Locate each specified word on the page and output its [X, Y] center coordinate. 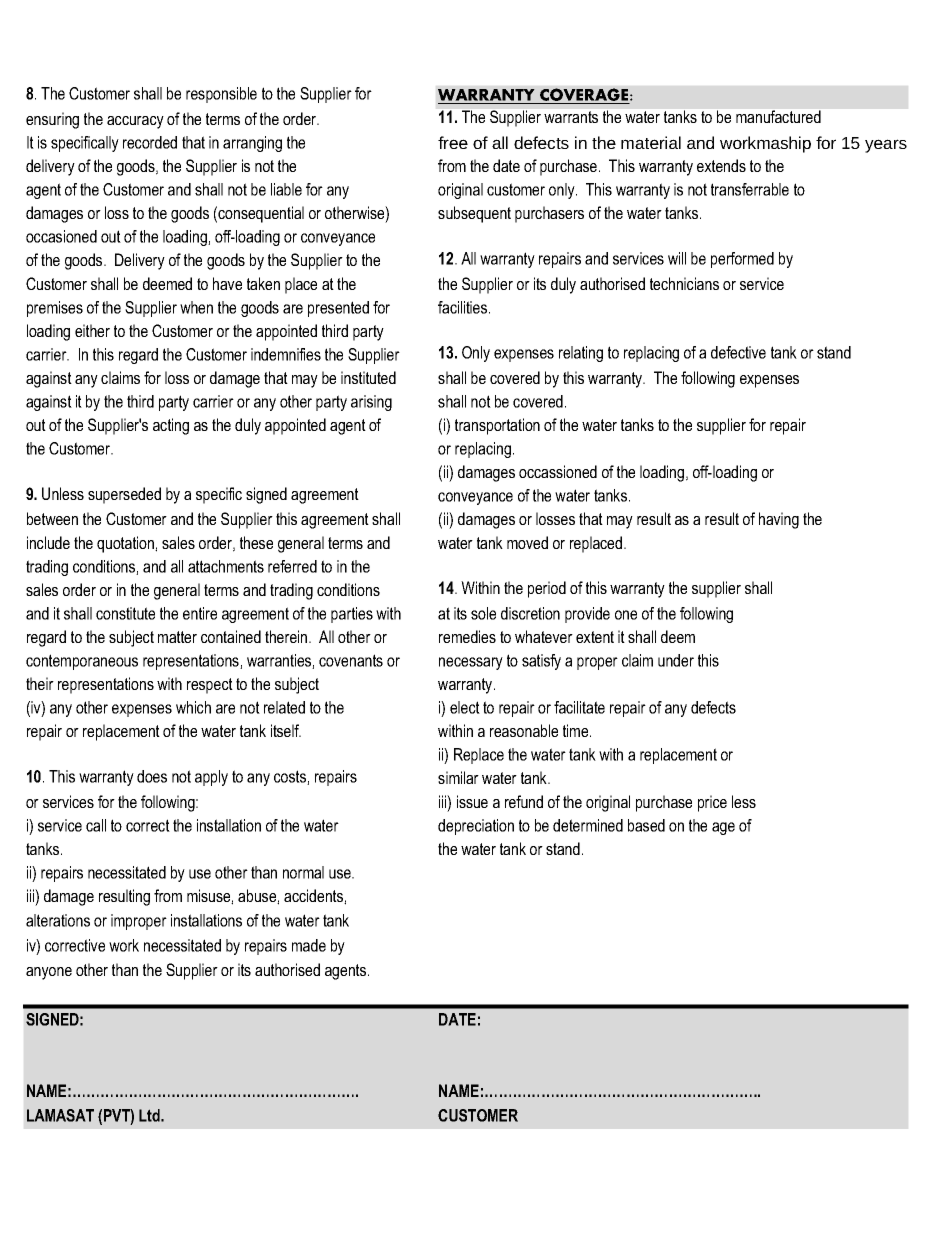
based [646, 825]
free [453, 142]
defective [738, 352]
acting [171, 426]
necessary [471, 663]
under [676, 660]
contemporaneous [82, 662]
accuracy [135, 122]
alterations [58, 920]
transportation [497, 426]
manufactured [778, 116]
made [309, 945]
